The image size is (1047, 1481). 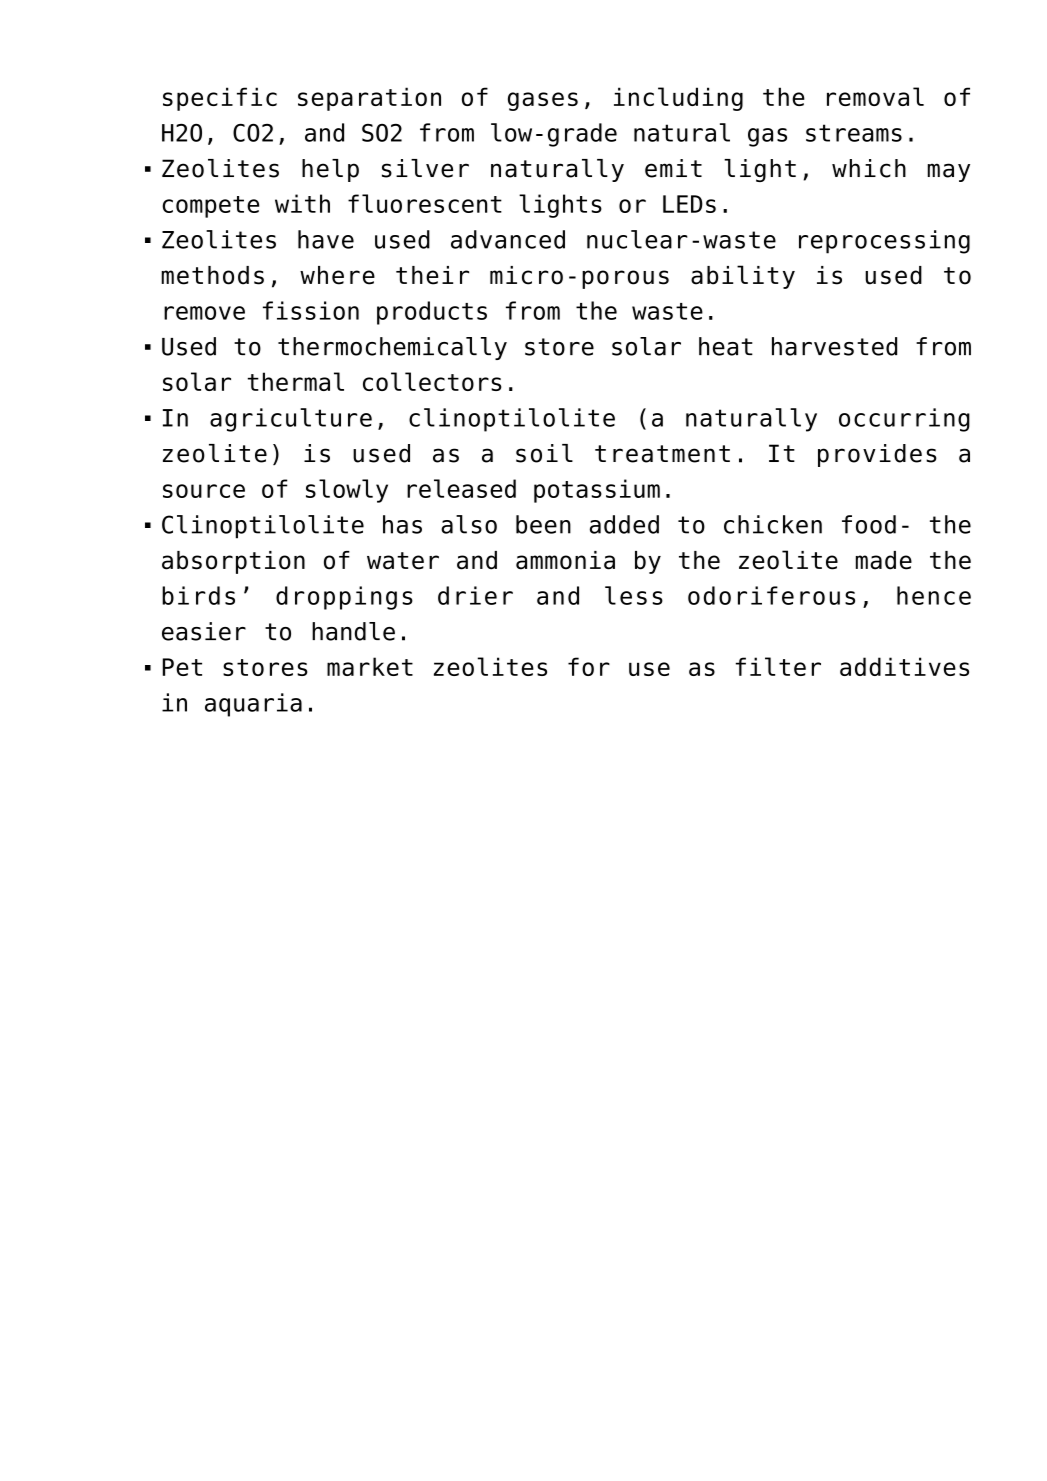 I want to click on aquaria, so click(x=253, y=705).
